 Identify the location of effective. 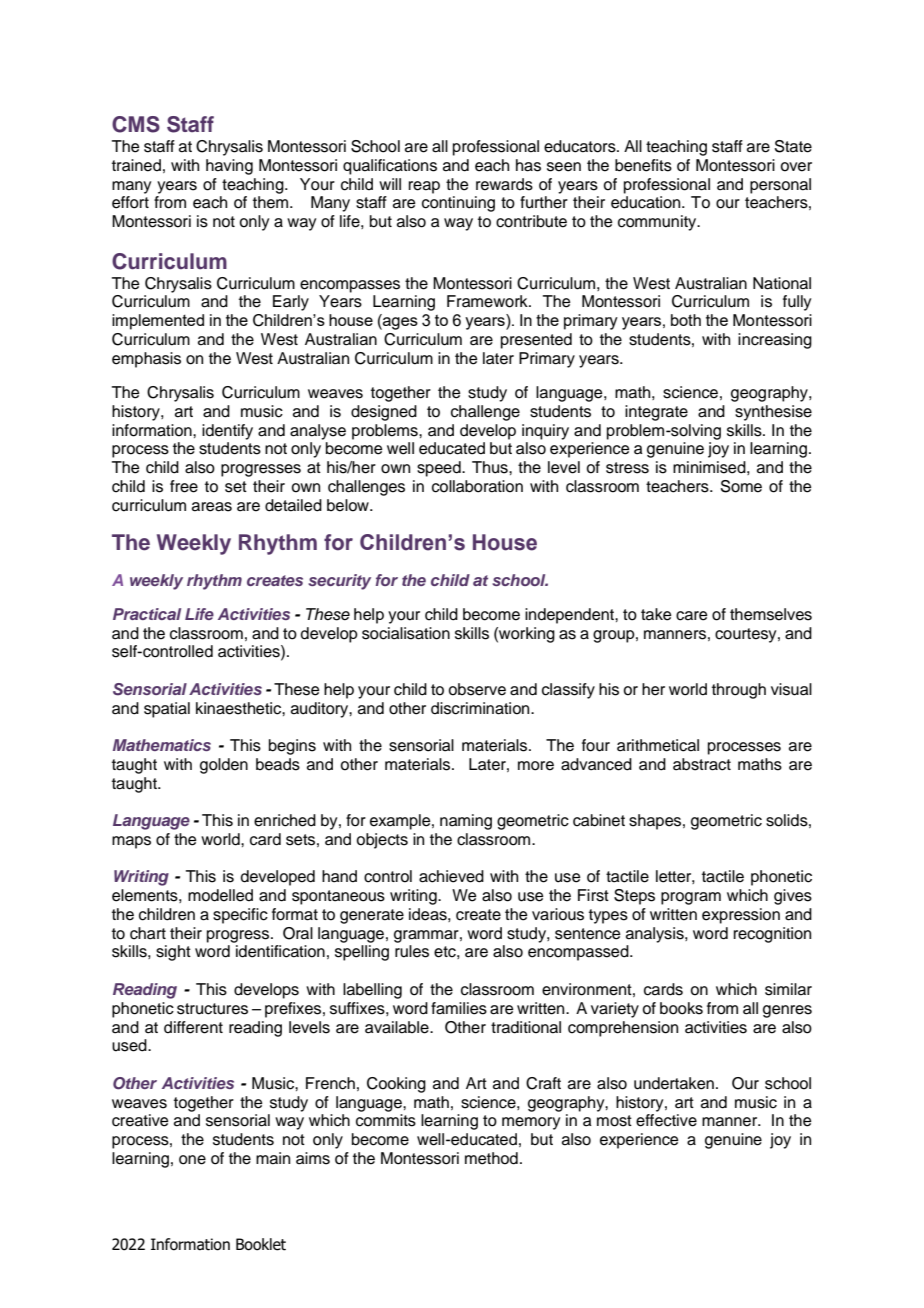
(666, 1120).
